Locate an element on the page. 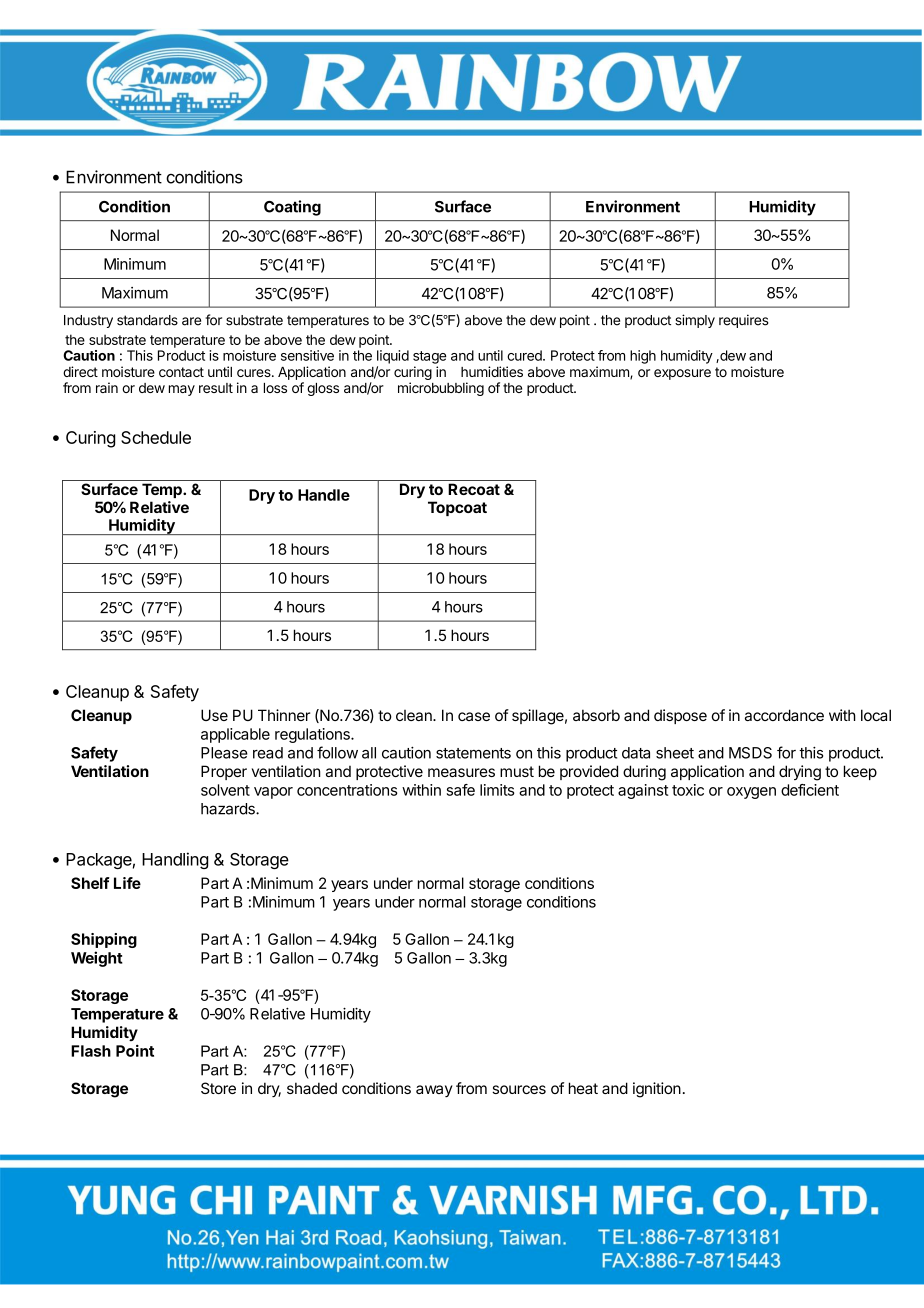 The width and height of the page is (924, 1308). requires is located at coordinates (744, 321).
